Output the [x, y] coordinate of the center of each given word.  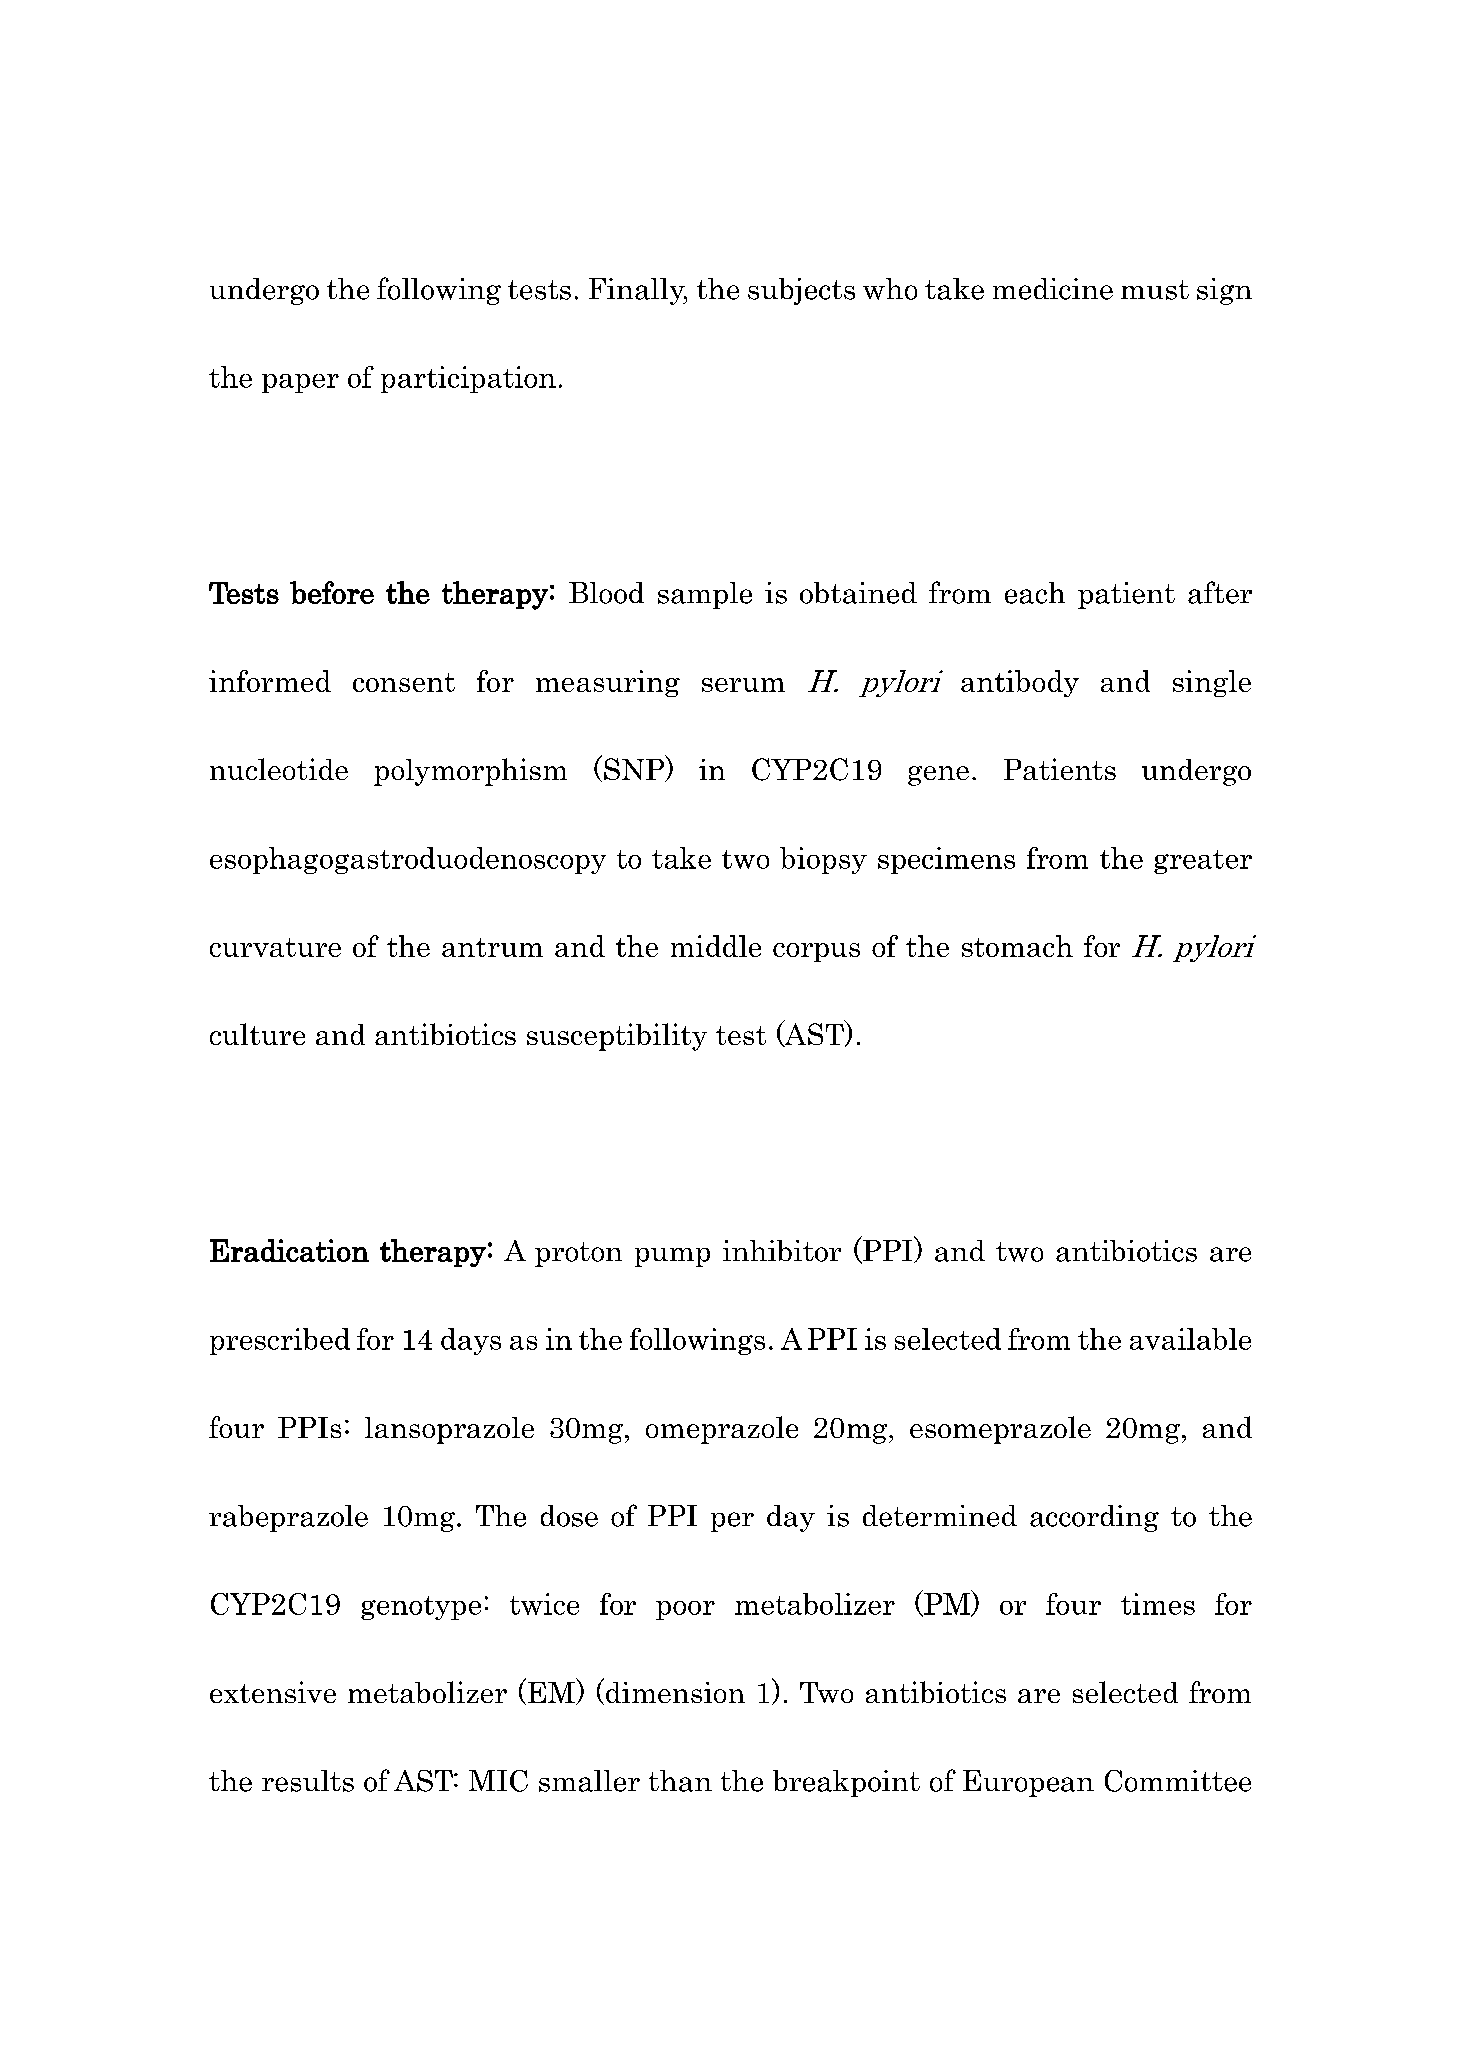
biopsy [823, 860]
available [1190, 1339]
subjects [801, 291]
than [680, 1781]
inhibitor [782, 1251]
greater [1203, 862]
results [308, 1781]
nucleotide [279, 769]
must [1155, 290]
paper [300, 383]
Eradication [289, 1250]
